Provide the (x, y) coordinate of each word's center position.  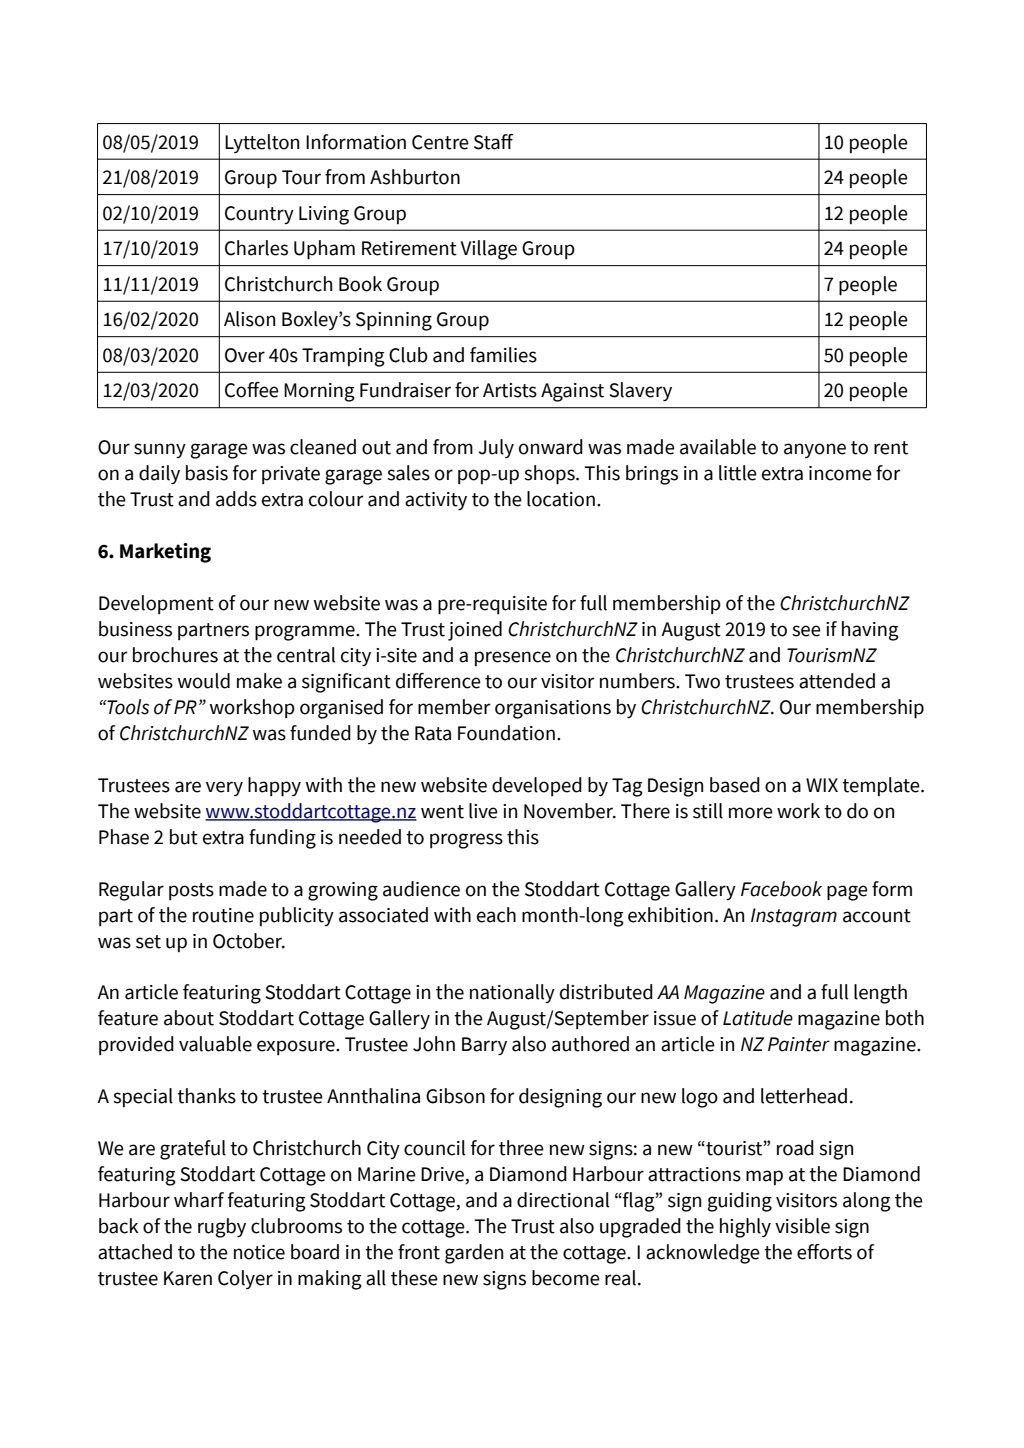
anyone (815, 450)
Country (259, 215)
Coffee (252, 390)
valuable (215, 1044)
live (483, 811)
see (806, 631)
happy (274, 787)
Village (489, 250)
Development (156, 605)
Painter (799, 1044)
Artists (510, 390)
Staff (493, 142)
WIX (822, 785)
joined (475, 631)
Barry (484, 1046)
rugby (222, 1228)
